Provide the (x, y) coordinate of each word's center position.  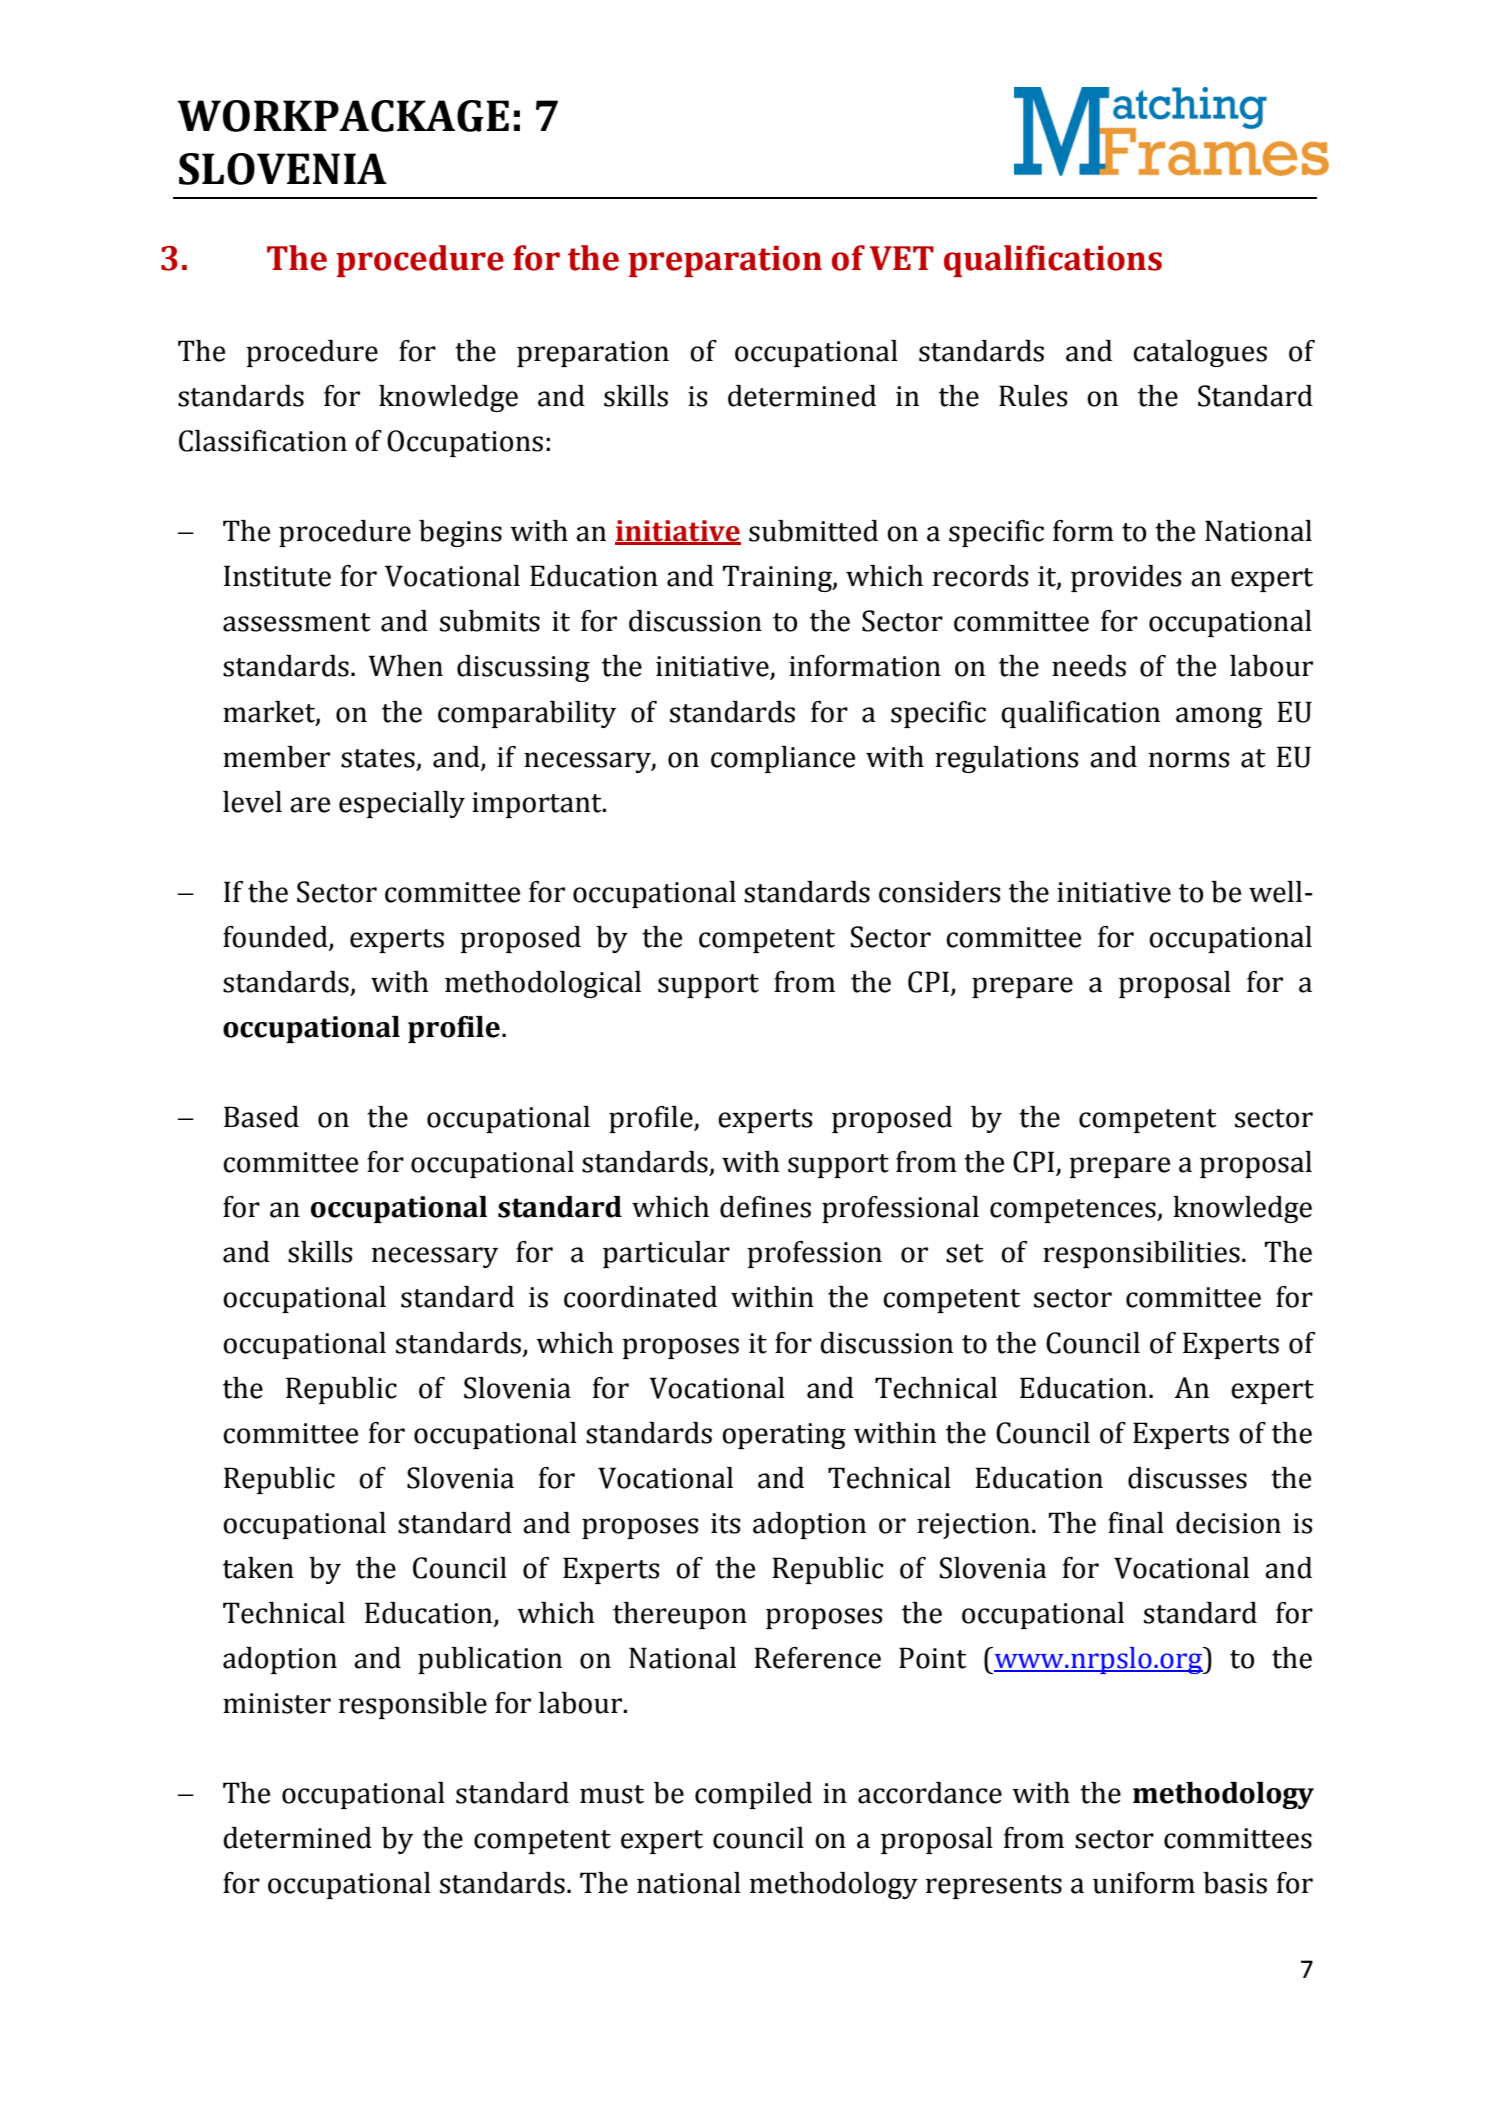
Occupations (465, 443)
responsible (413, 1705)
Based (261, 1117)
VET (902, 258)
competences (1074, 1211)
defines (765, 1207)
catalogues (1200, 353)
